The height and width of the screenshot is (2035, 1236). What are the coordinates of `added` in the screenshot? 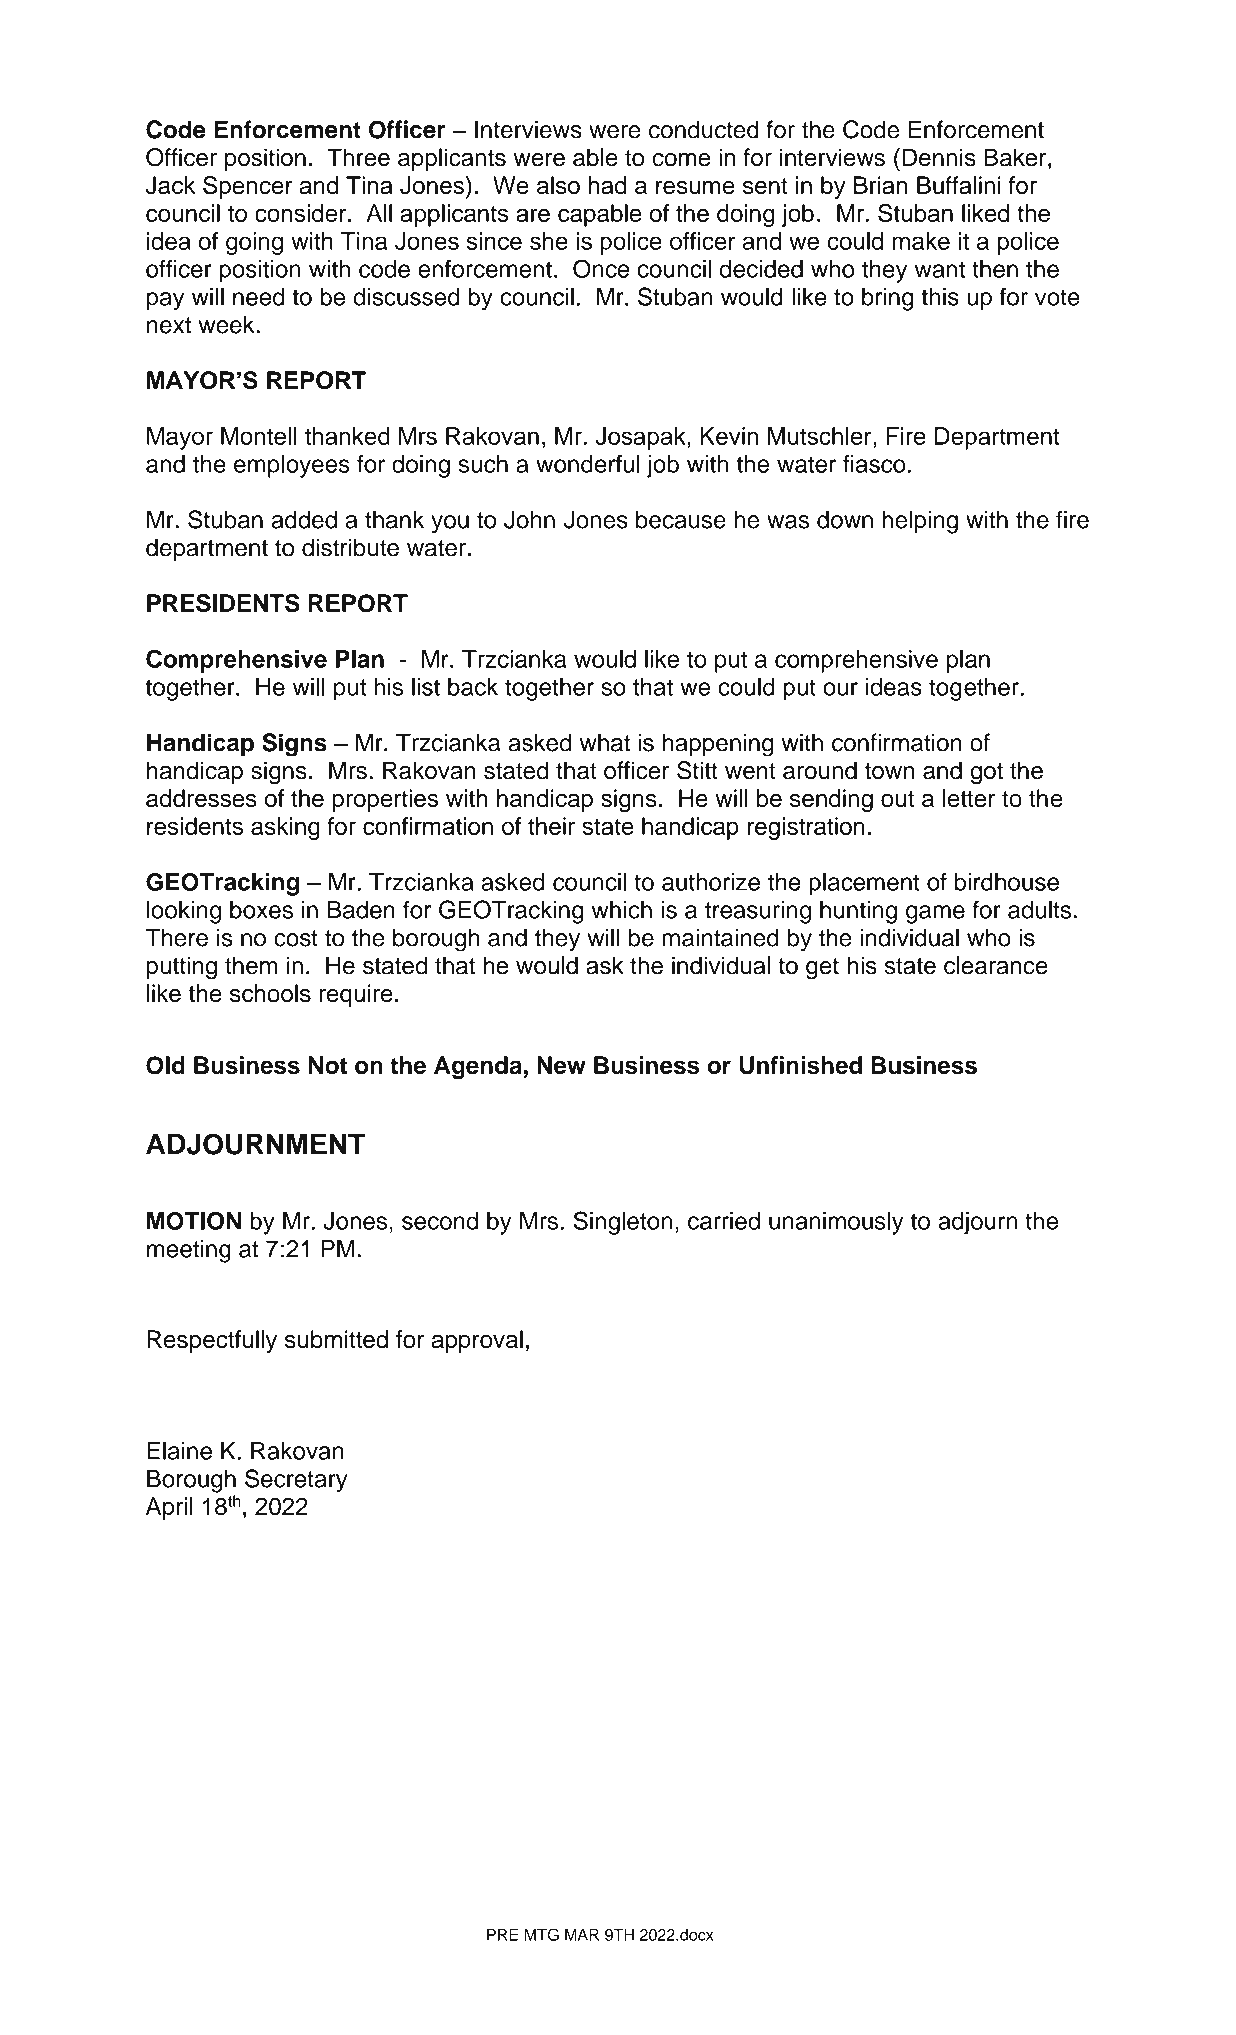 It's located at (304, 519).
